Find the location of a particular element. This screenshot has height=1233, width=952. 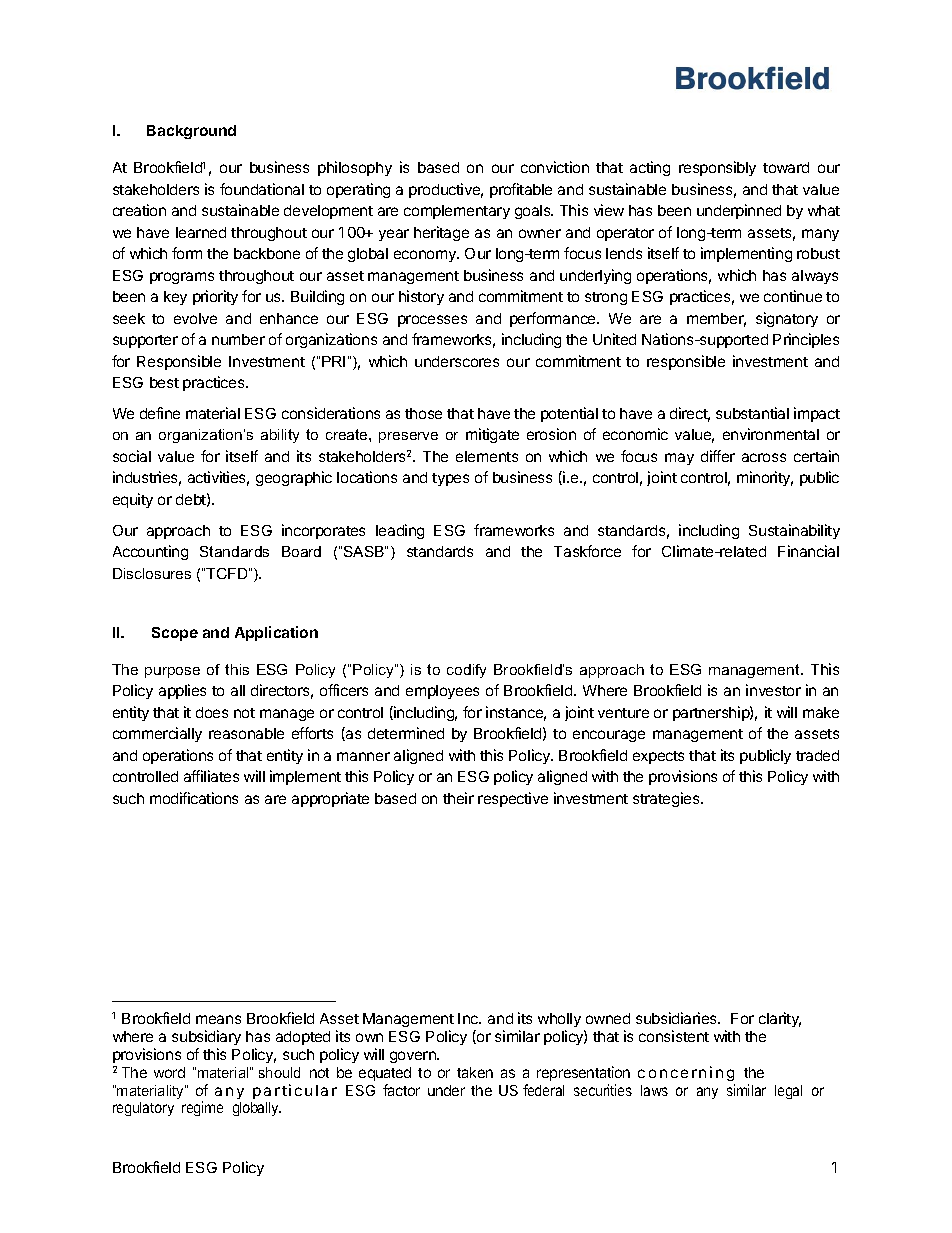

regime is located at coordinates (202, 1108).
